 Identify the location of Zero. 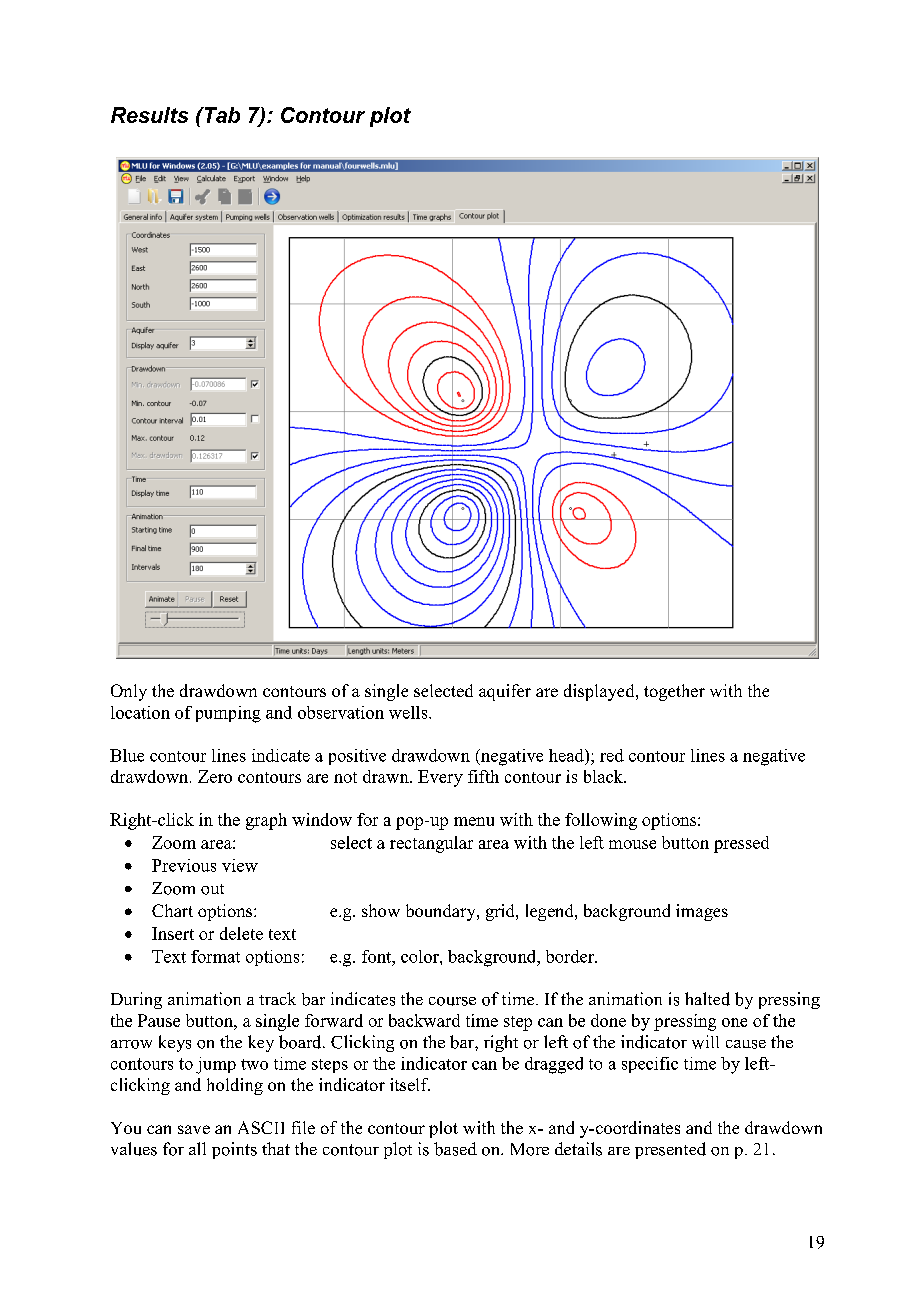
(215, 776).
